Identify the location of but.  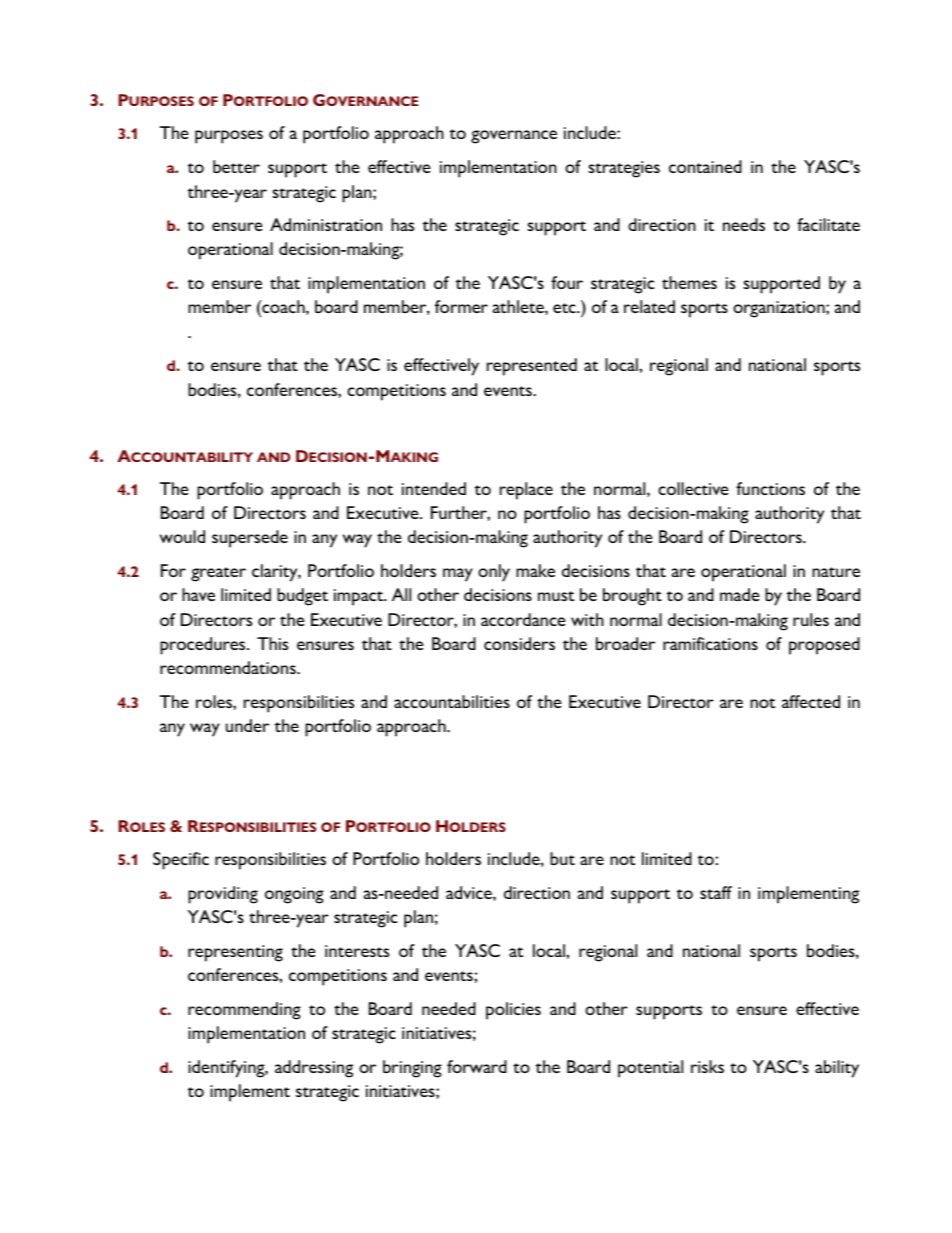
(562, 858).
